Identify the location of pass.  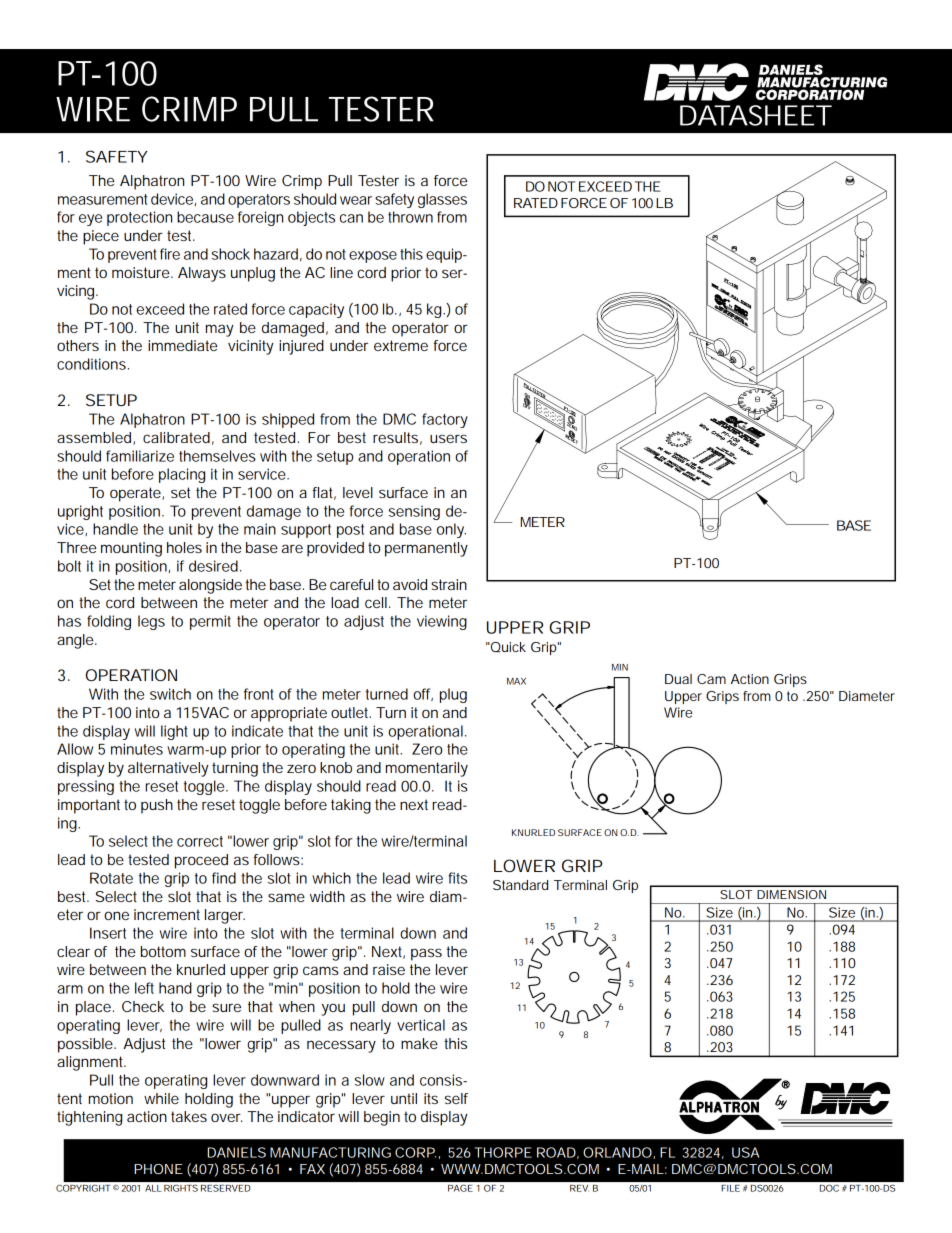
(426, 954).
